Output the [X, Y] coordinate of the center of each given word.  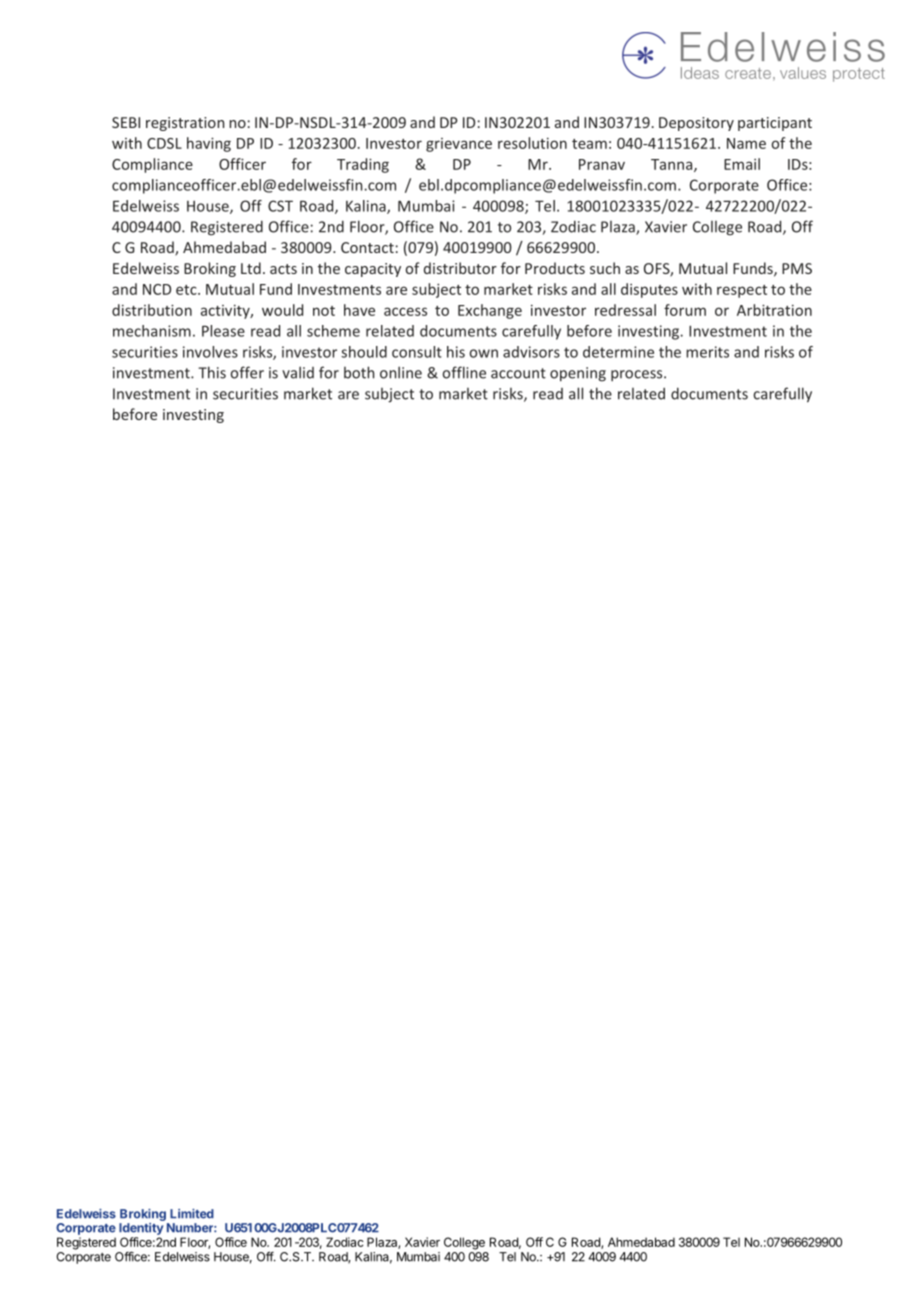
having [209, 144]
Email [742, 164]
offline [464, 372]
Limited [192, 1214]
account [518, 373]
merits [707, 352]
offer [247, 372]
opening [578, 374]
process [638, 375]
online [401, 372]
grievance [459, 145]
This [212, 372]
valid [298, 372]
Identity [141, 1229]
